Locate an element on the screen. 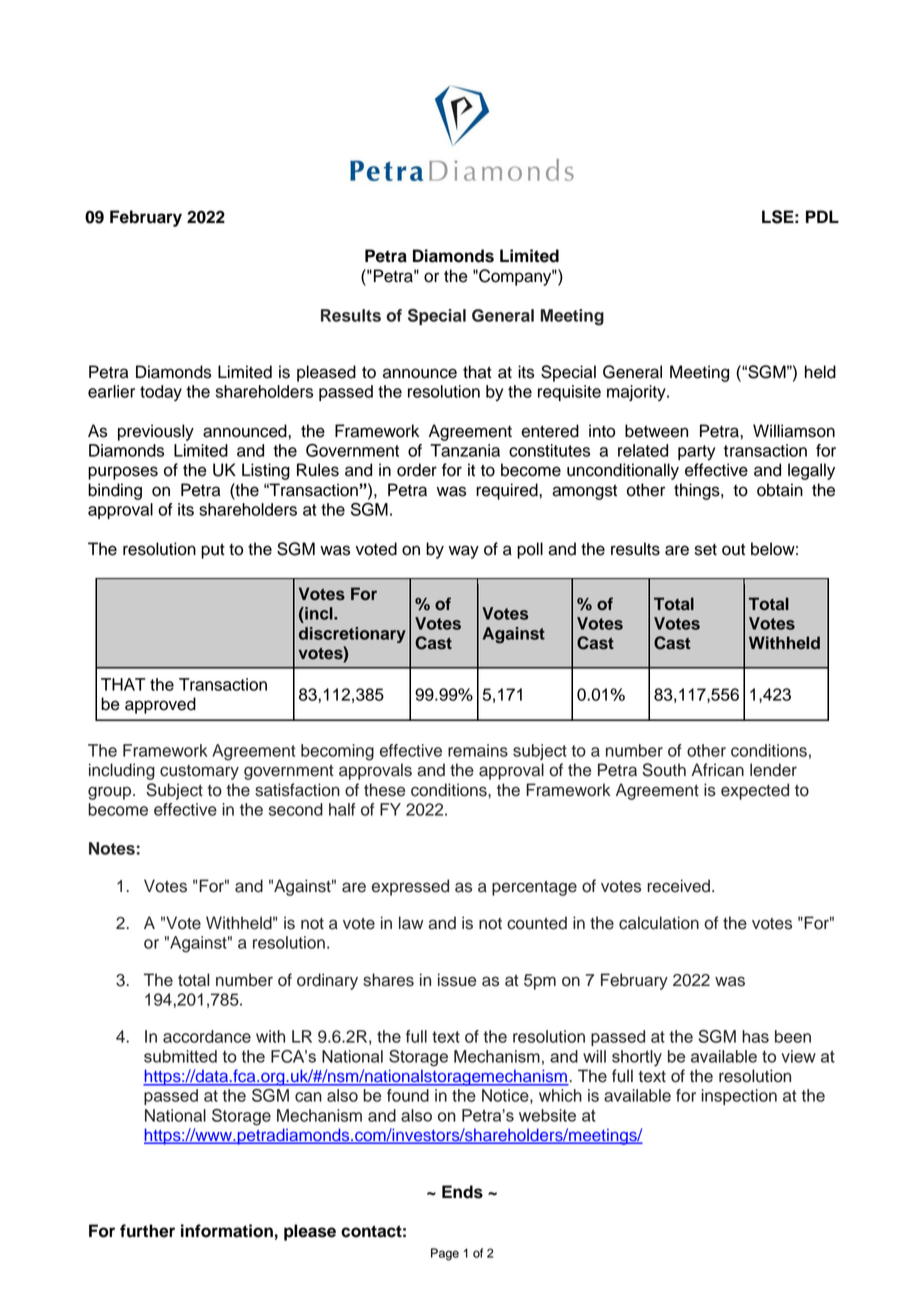 The width and height of the screenshot is (924, 1308). PDL is located at coordinates (822, 216).
